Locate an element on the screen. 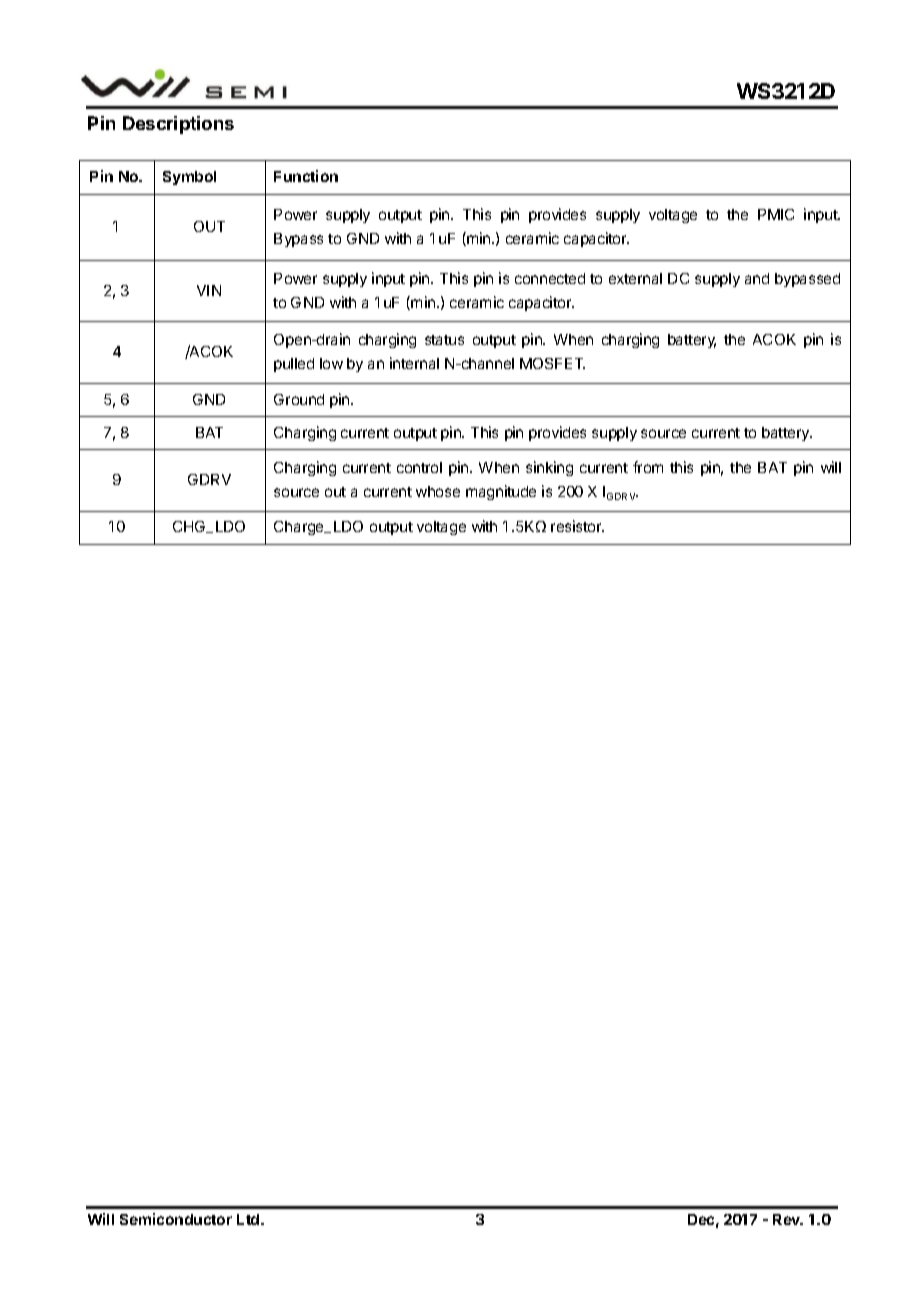 The height and width of the screenshot is (1308, 924). Semiconductor is located at coordinates (176, 1219).
